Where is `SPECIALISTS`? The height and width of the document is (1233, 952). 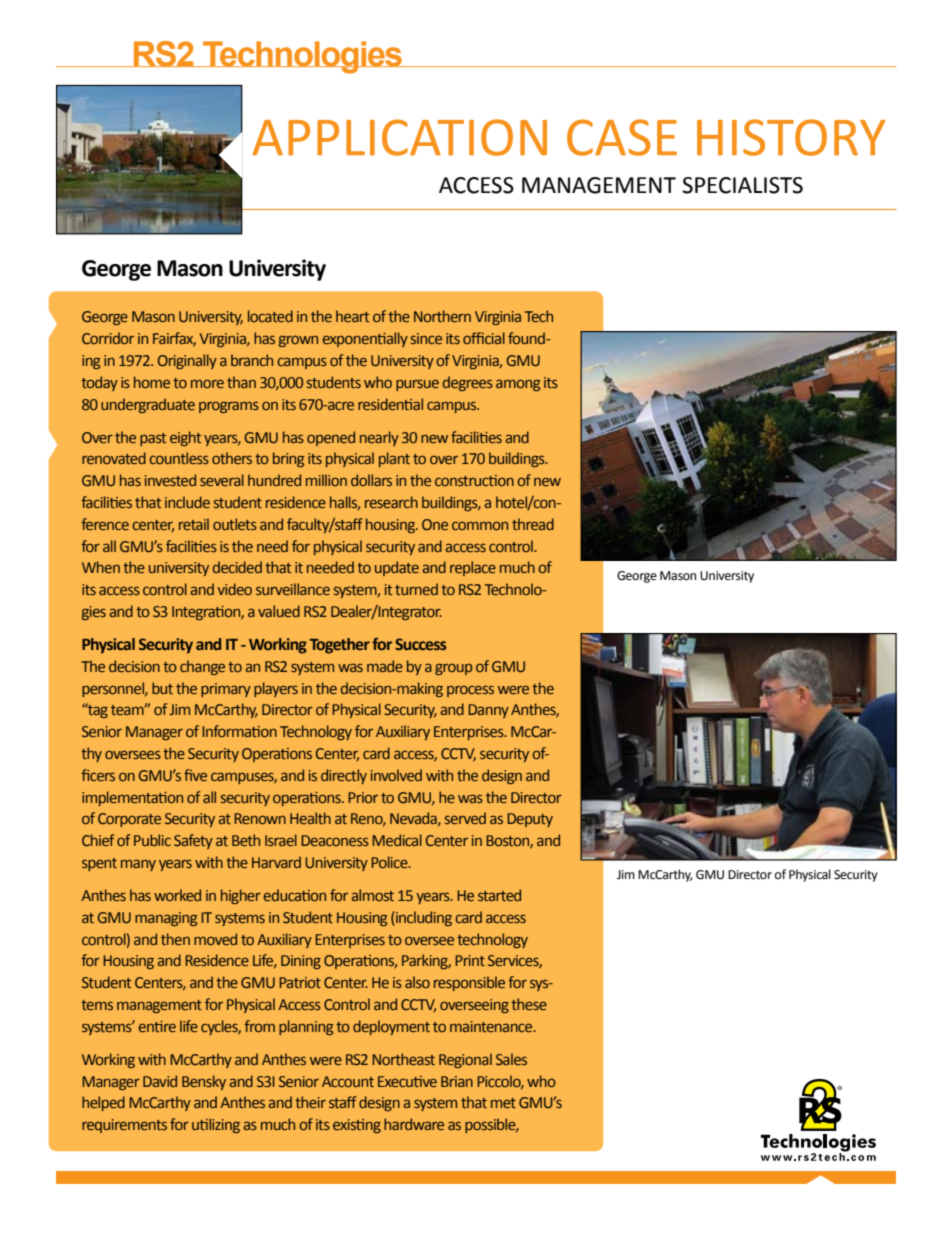 SPECIALISTS is located at coordinates (742, 185).
